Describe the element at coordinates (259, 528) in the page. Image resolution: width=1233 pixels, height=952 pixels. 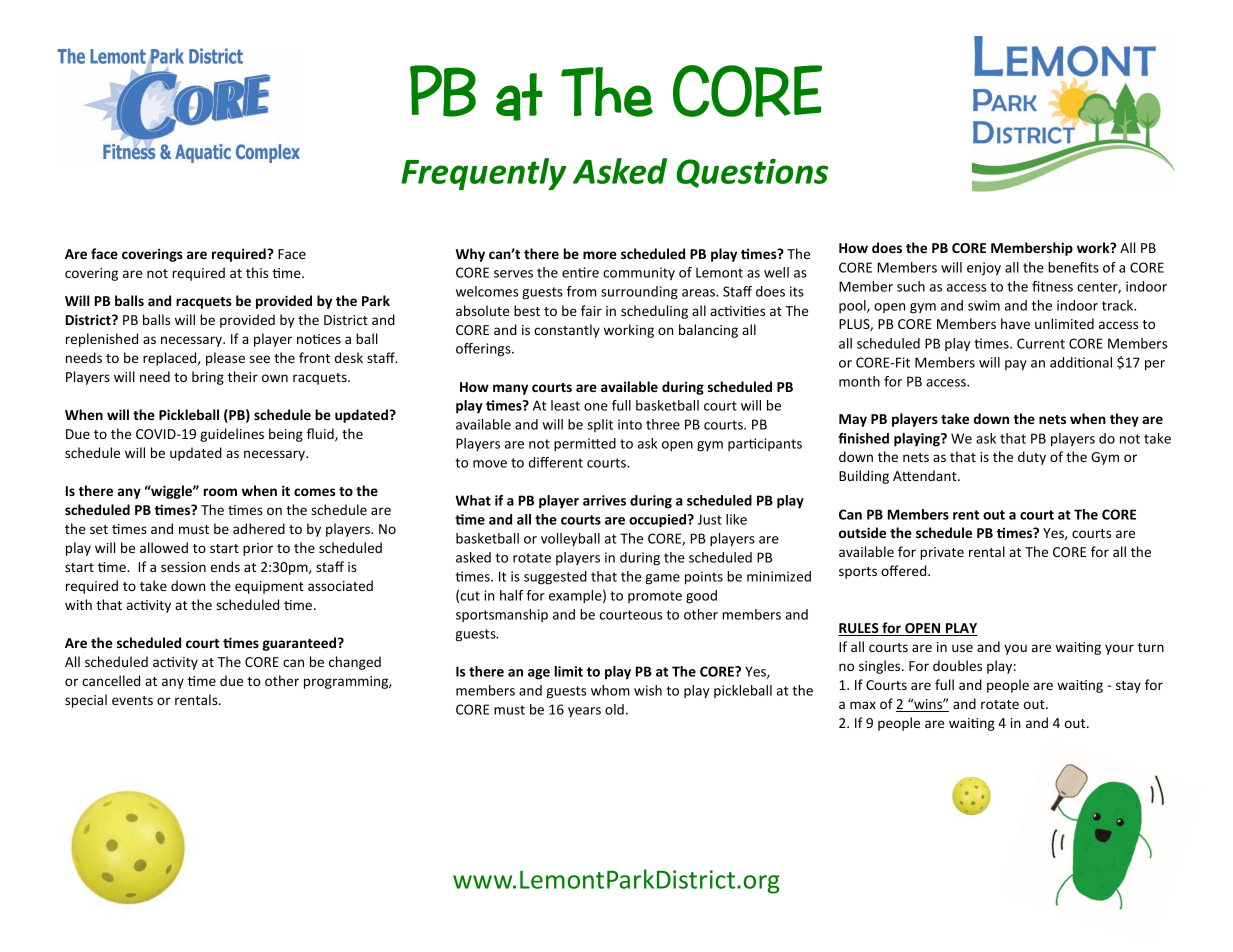
I see `adhered` at that location.
